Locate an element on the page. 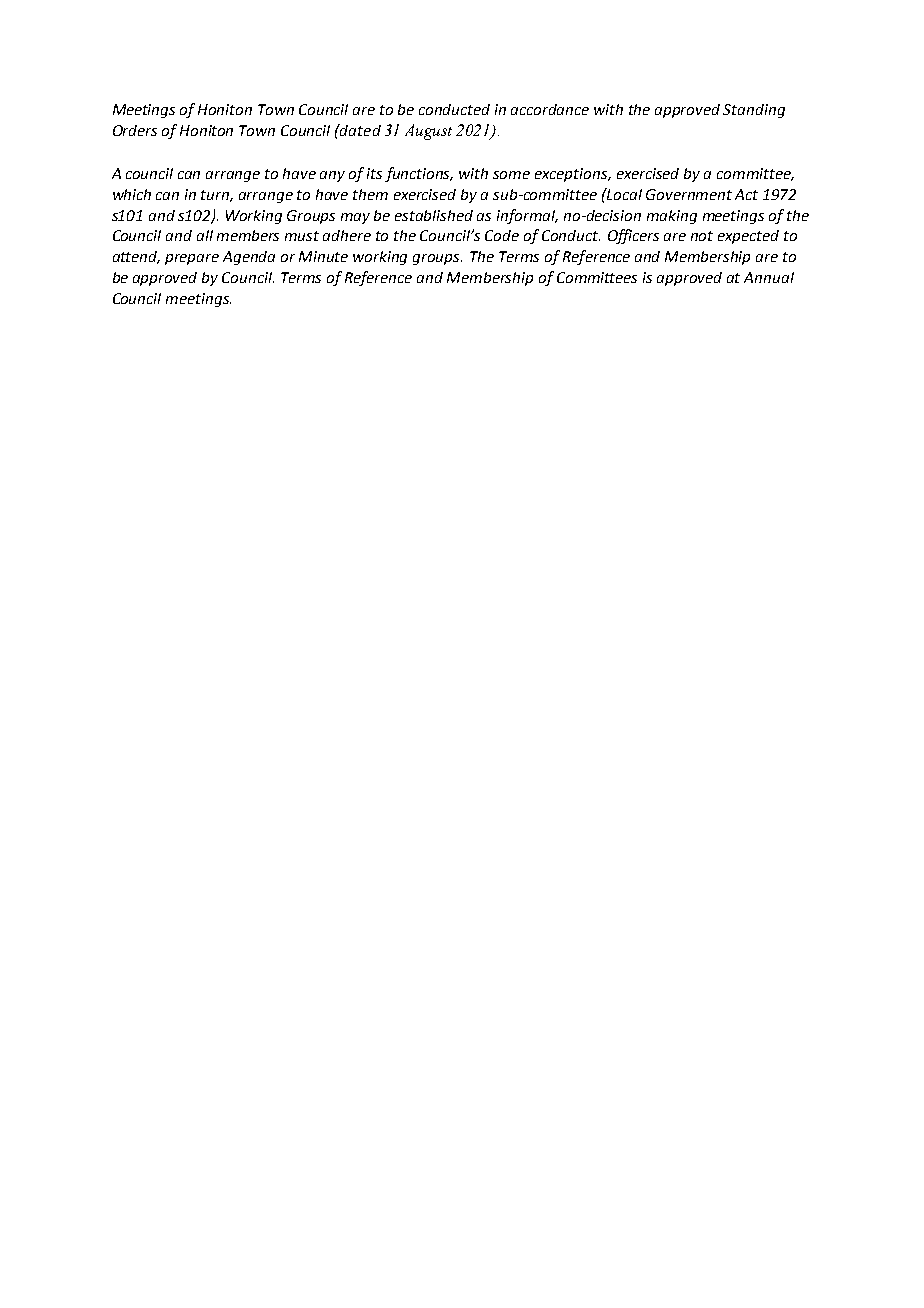 Image resolution: width=924 pixels, height=1308 pixels. Government is located at coordinates (689, 194).
